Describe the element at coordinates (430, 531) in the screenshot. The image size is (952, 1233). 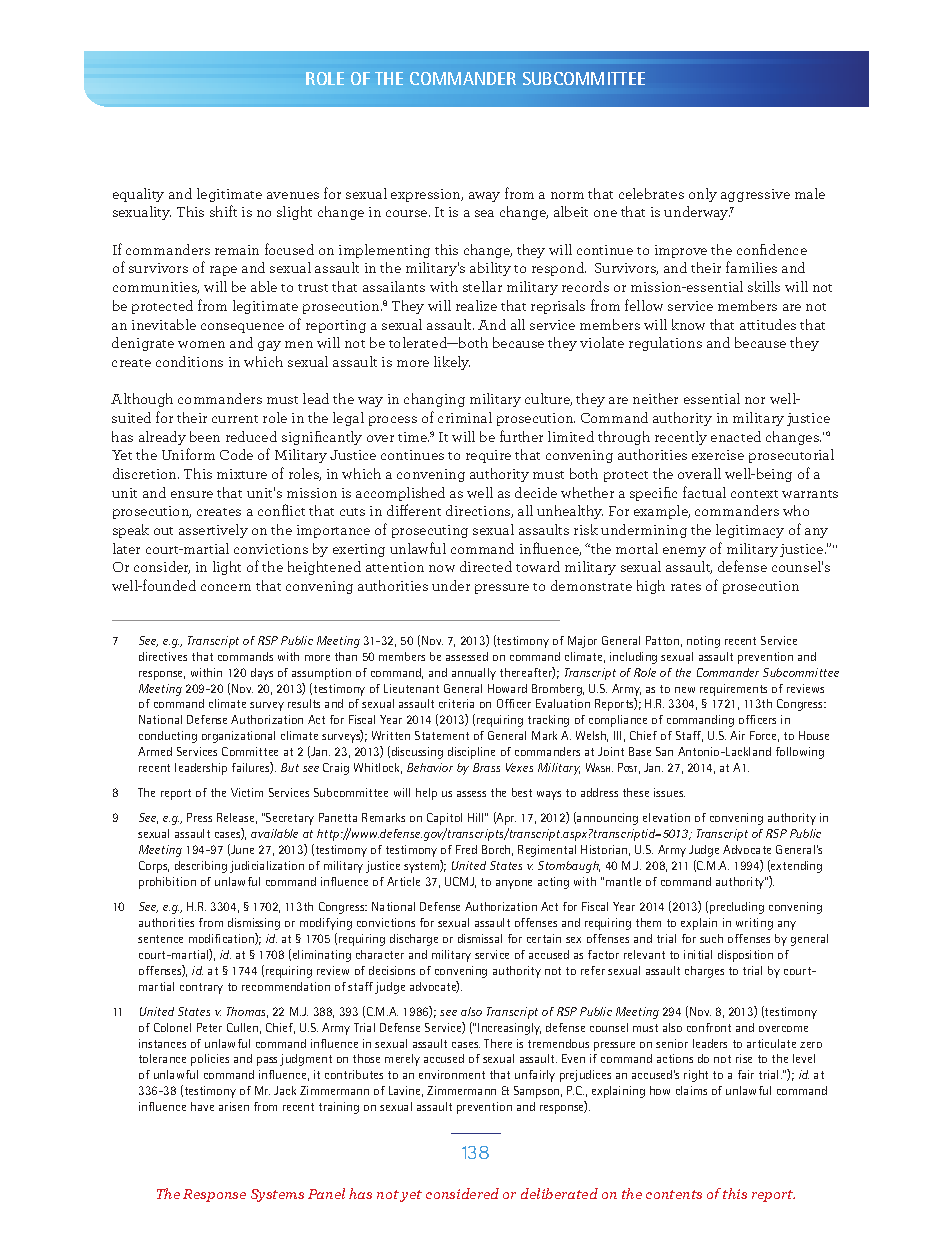
I see `prosecuting` at that location.
